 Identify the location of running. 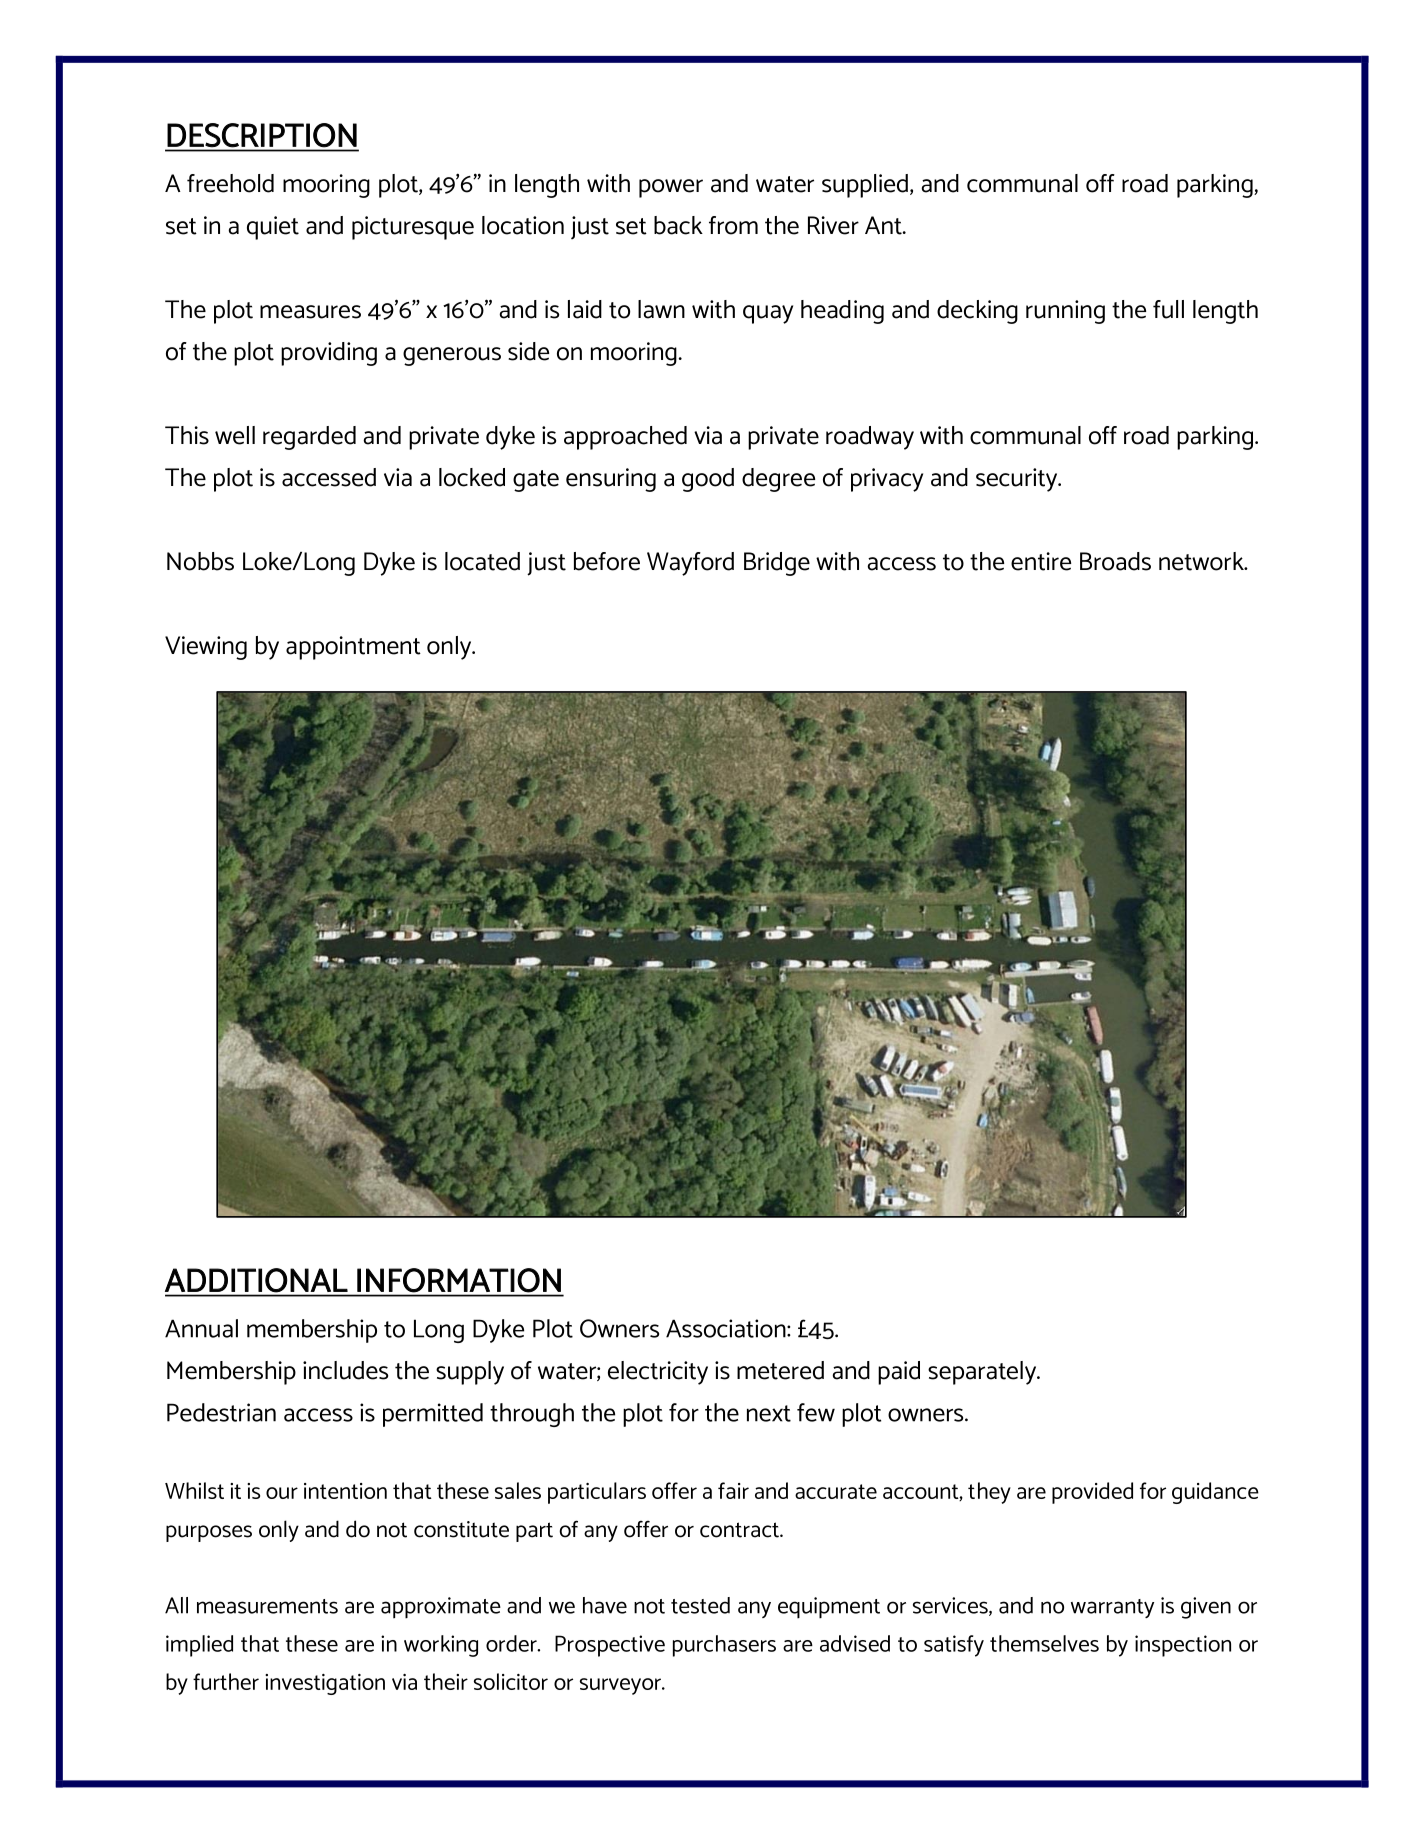
(1065, 312).
